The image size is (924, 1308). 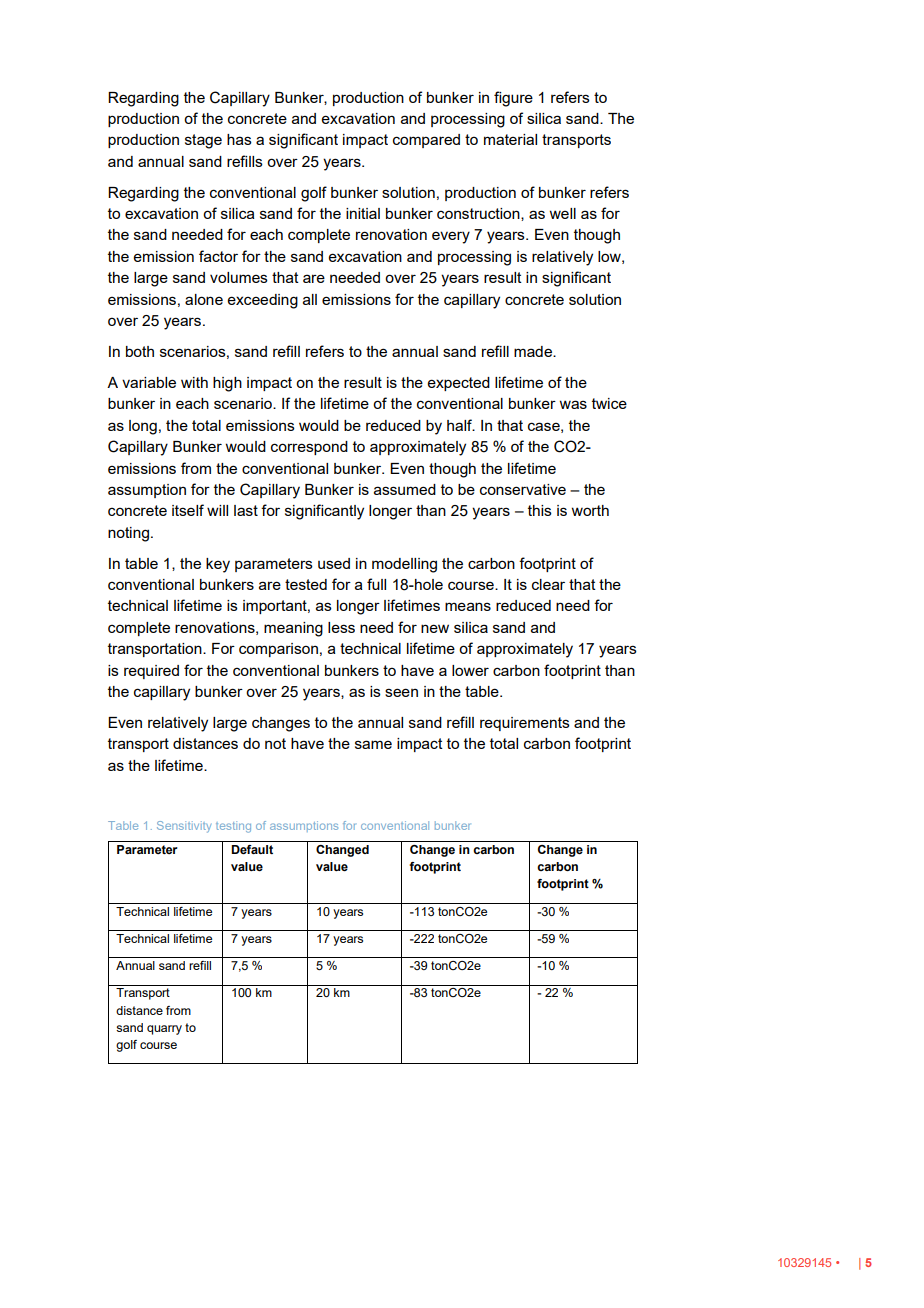 What do you see at coordinates (510, 139) in the document?
I see `material` at bounding box center [510, 139].
